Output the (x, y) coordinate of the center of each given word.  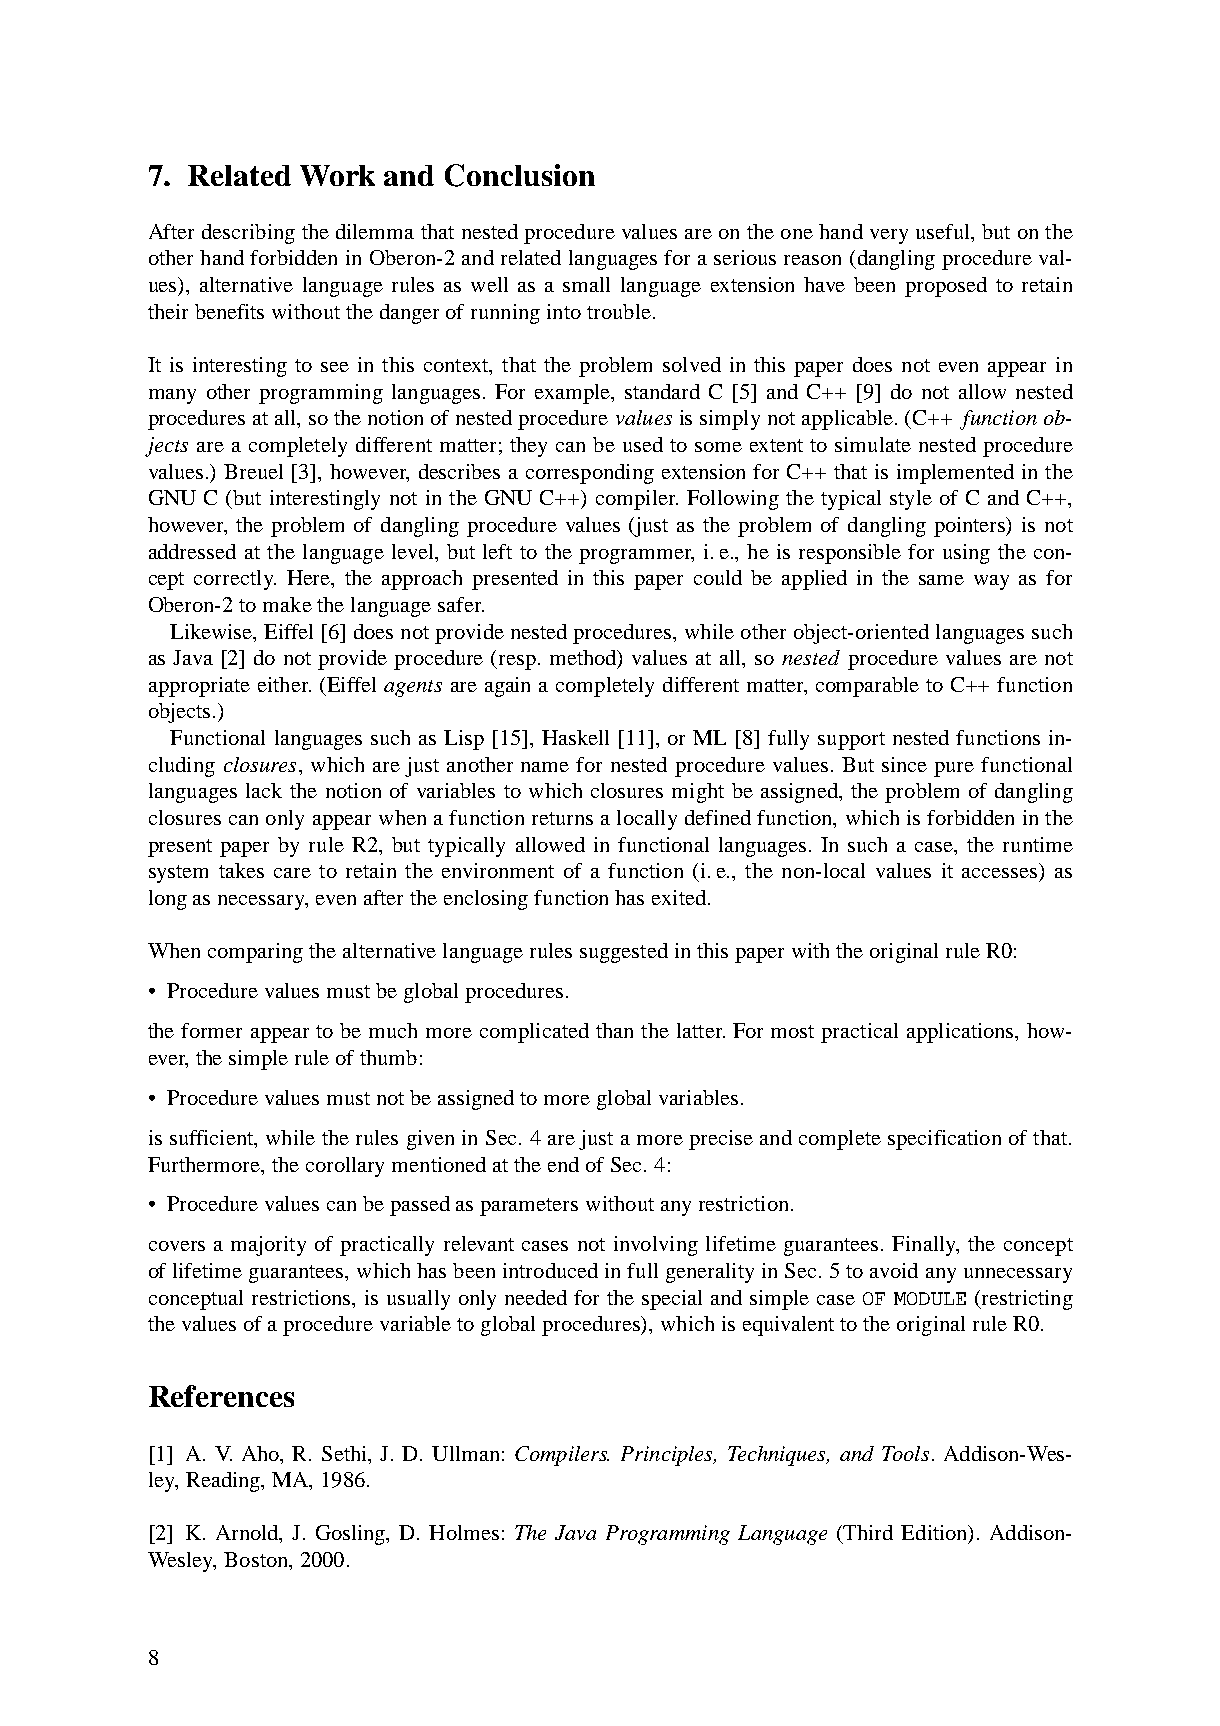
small (586, 284)
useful (944, 231)
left (497, 551)
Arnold (248, 1534)
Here (309, 577)
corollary (345, 1167)
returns (562, 818)
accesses (999, 873)
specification (944, 1140)
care (292, 873)
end (563, 1164)
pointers (971, 527)
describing (248, 234)
